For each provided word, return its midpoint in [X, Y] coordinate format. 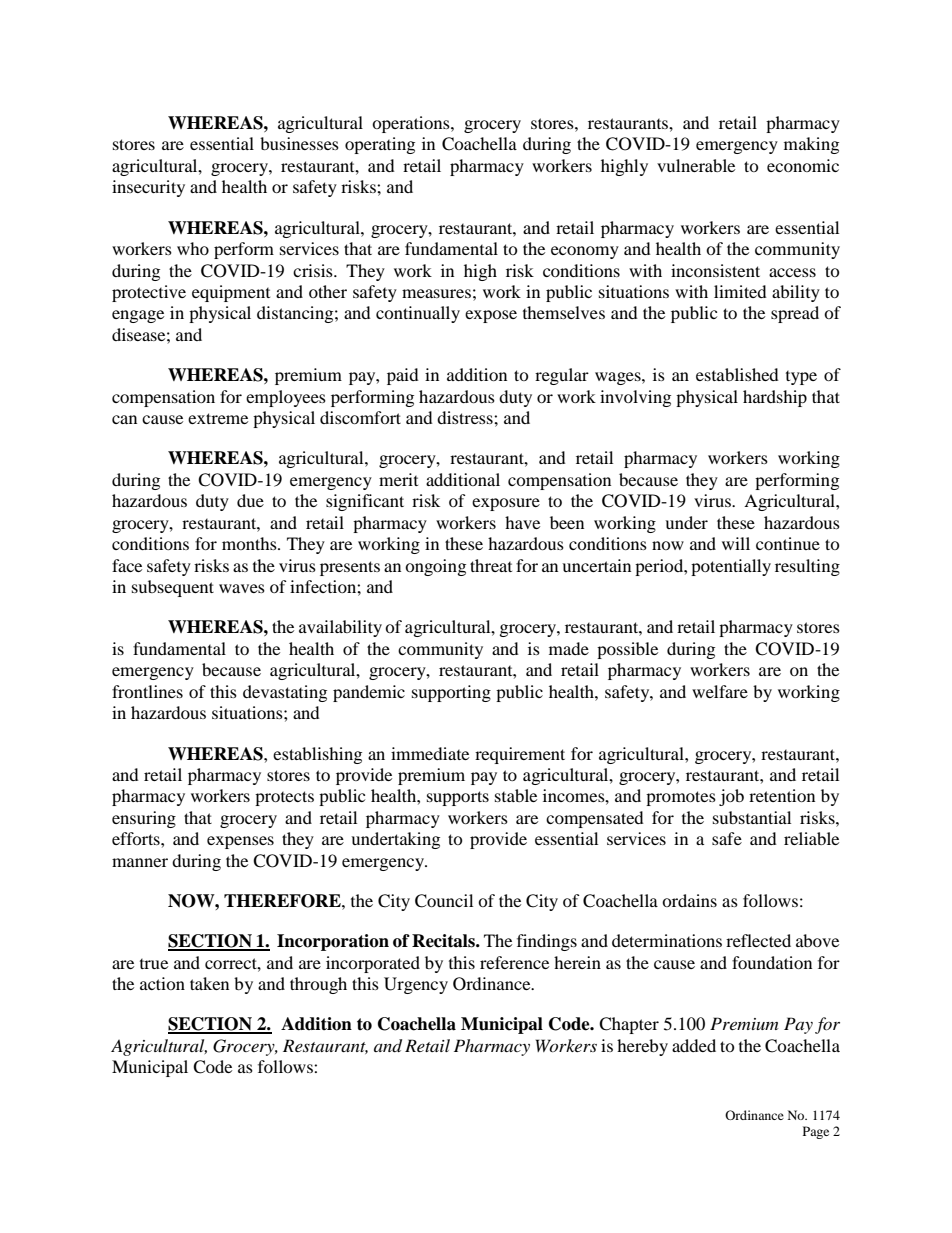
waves [242, 588]
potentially [731, 567]
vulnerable [696, 165]
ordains [689, 900]
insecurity [148, 188]
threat [491, 565]
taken [209, 983]
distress [466, 417]
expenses [240, 842]
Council [444, 901]
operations [412, 124]
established [737, 374]
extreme [218, 418]
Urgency [416, 985]
